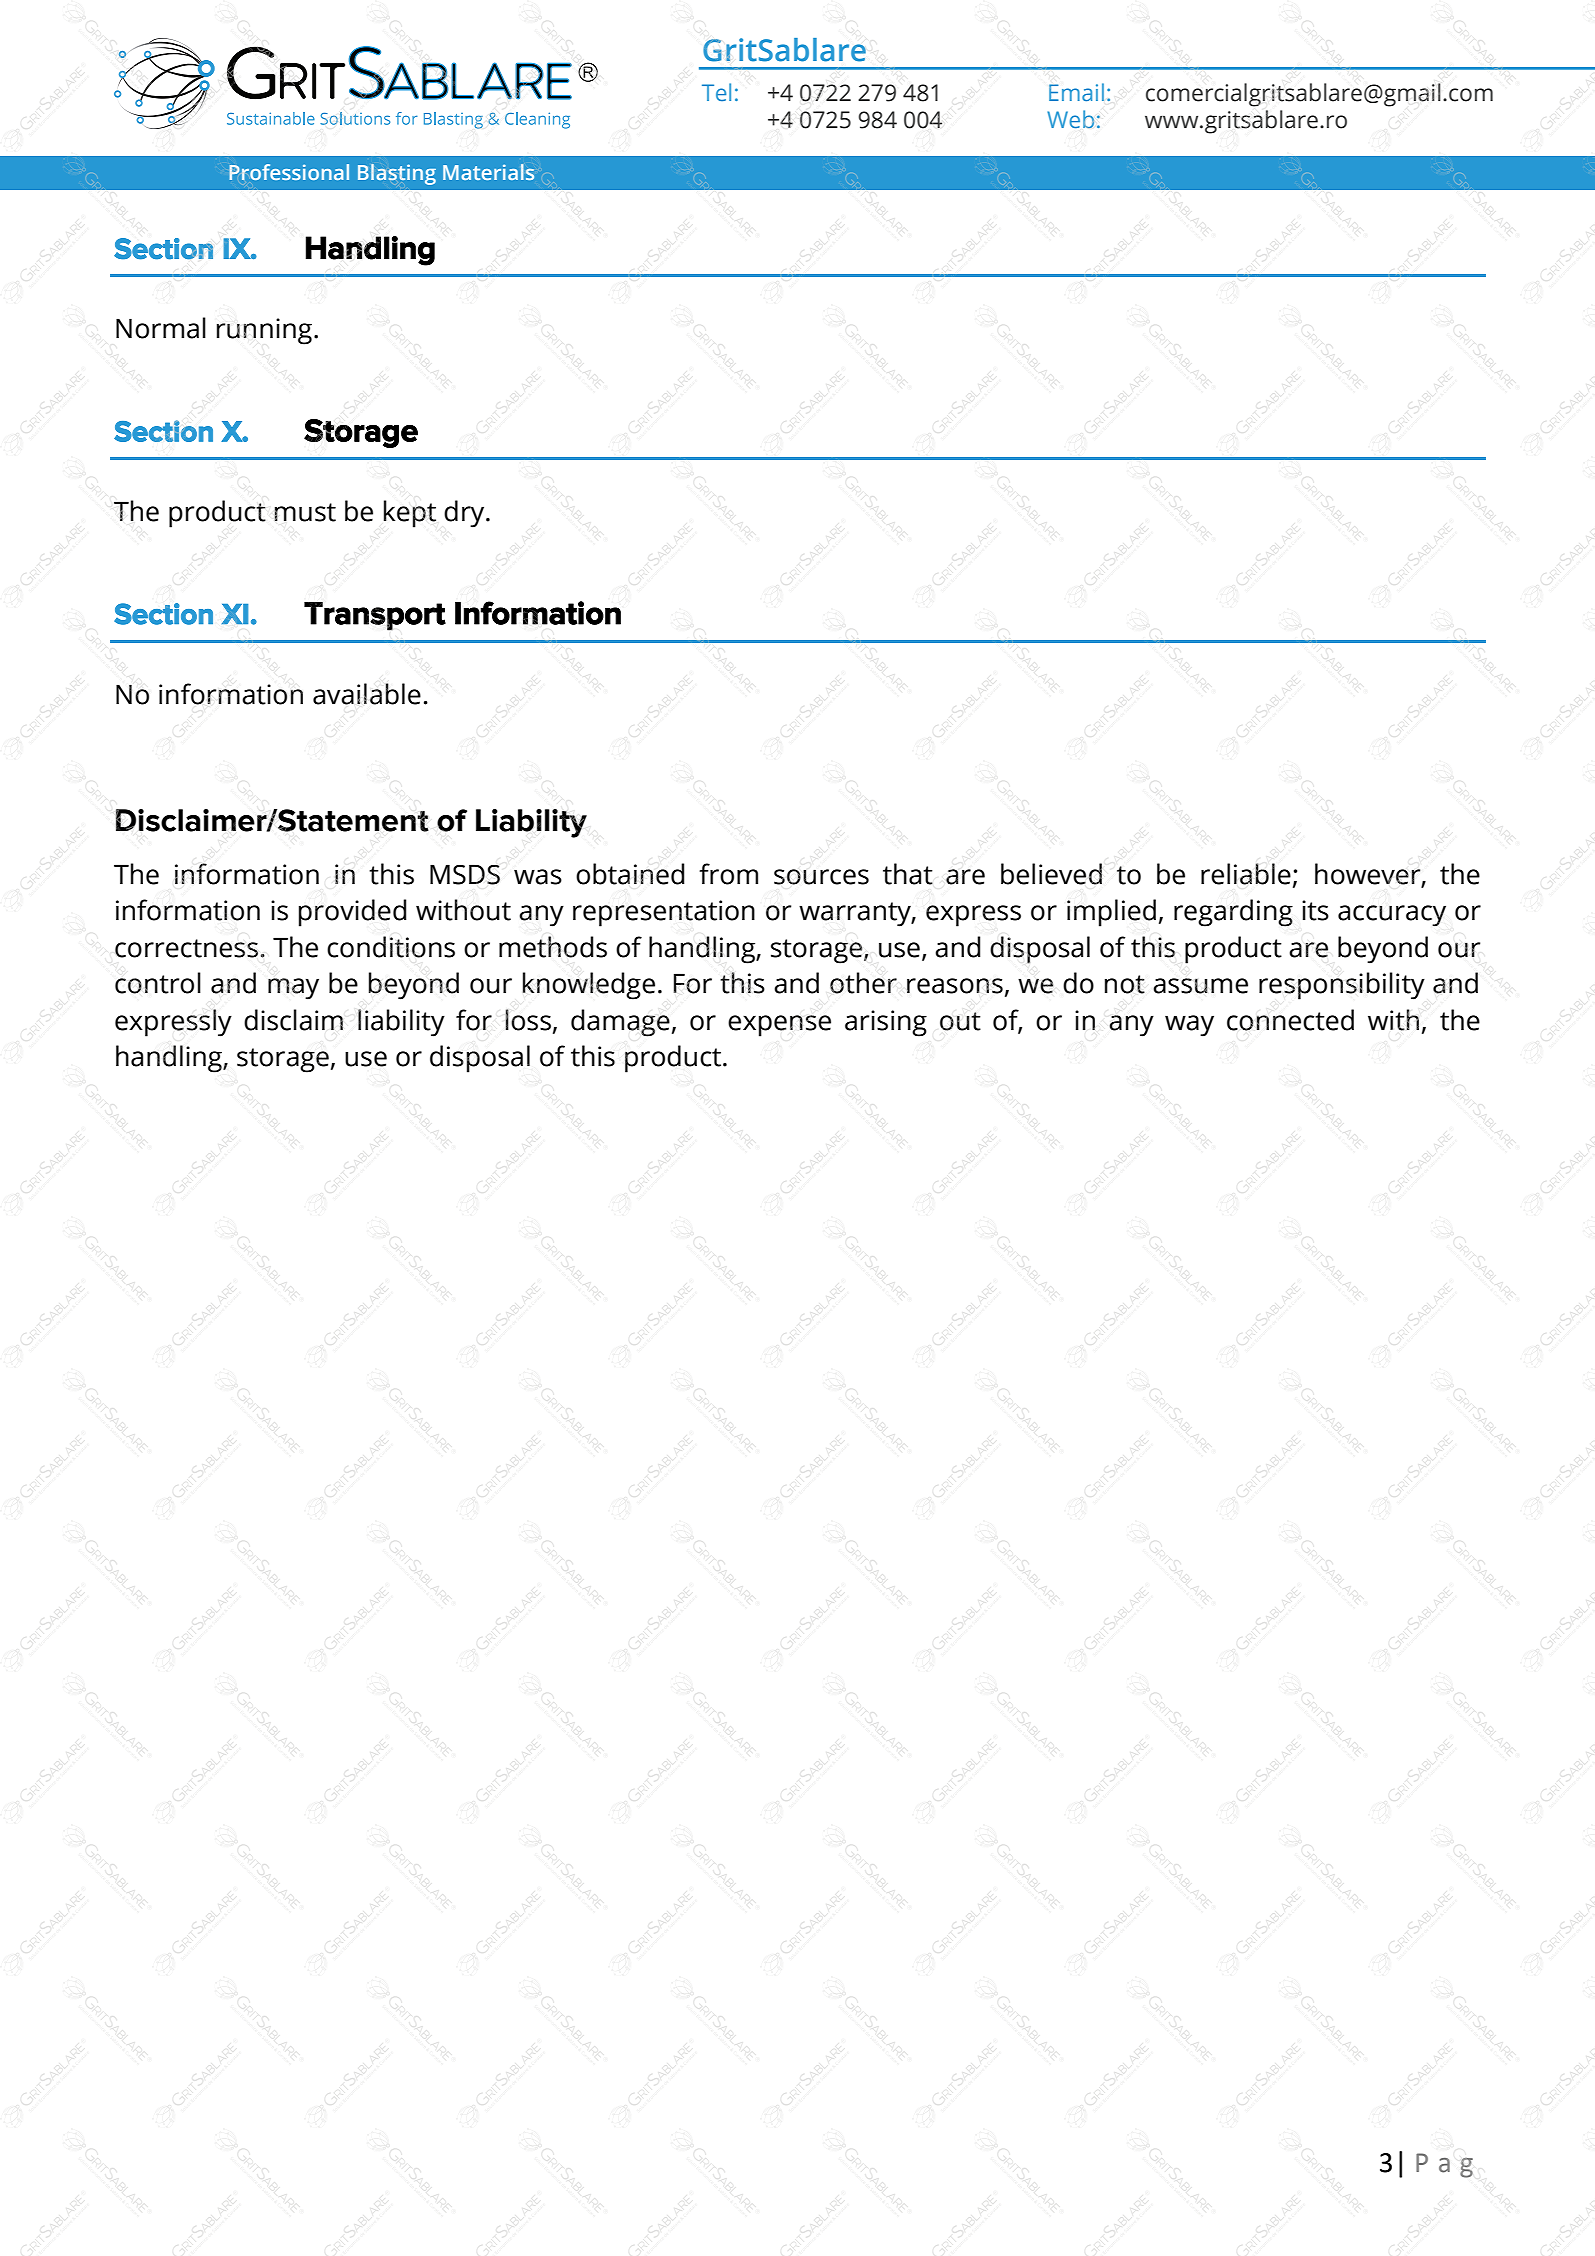 This screenshot has height=2256, width=1595. I want to click on reliable, so click(1246, 874).
